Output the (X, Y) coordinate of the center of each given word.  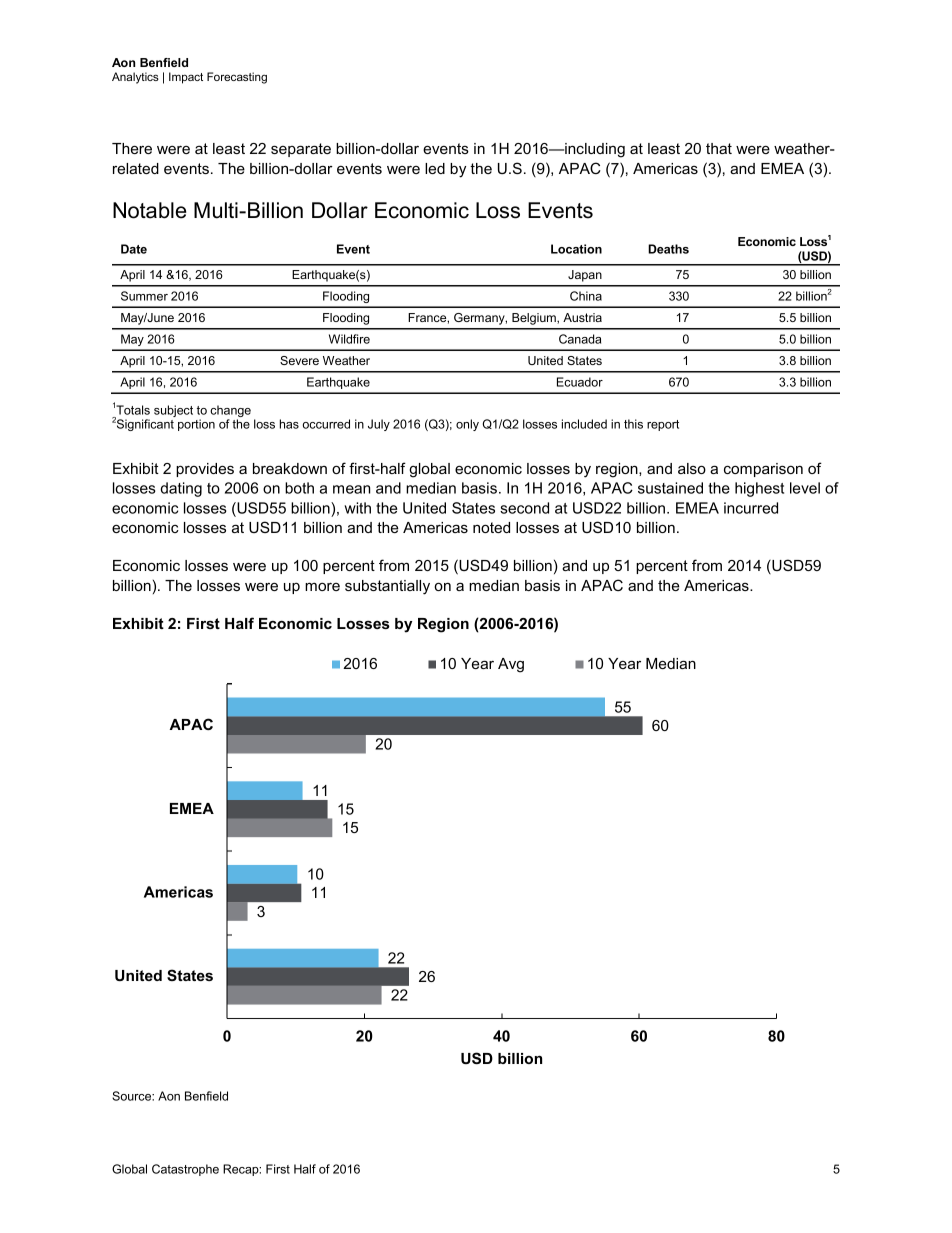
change (230, 412)
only (467, 425)
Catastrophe (185, 1170)
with (357, 508)
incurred (751, 508)
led (435, 168)
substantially (387, 587)
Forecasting (237, 78)
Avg (511, 665)
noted (491, 527)
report (663, 425)
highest (759, 489)
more (322, 586)
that (719, 148)
